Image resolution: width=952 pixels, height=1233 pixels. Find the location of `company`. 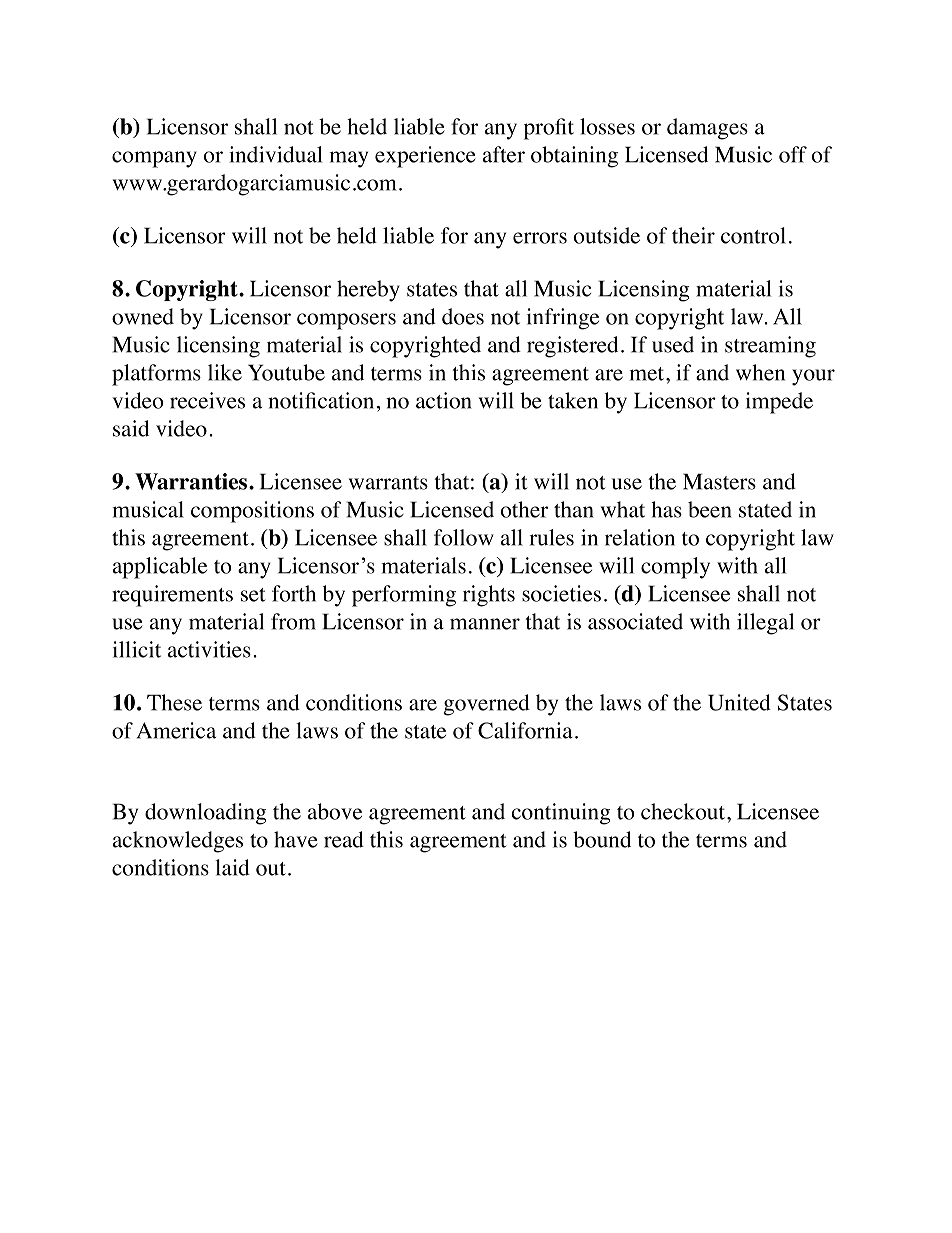

company is located at coordinates (154, 159).
